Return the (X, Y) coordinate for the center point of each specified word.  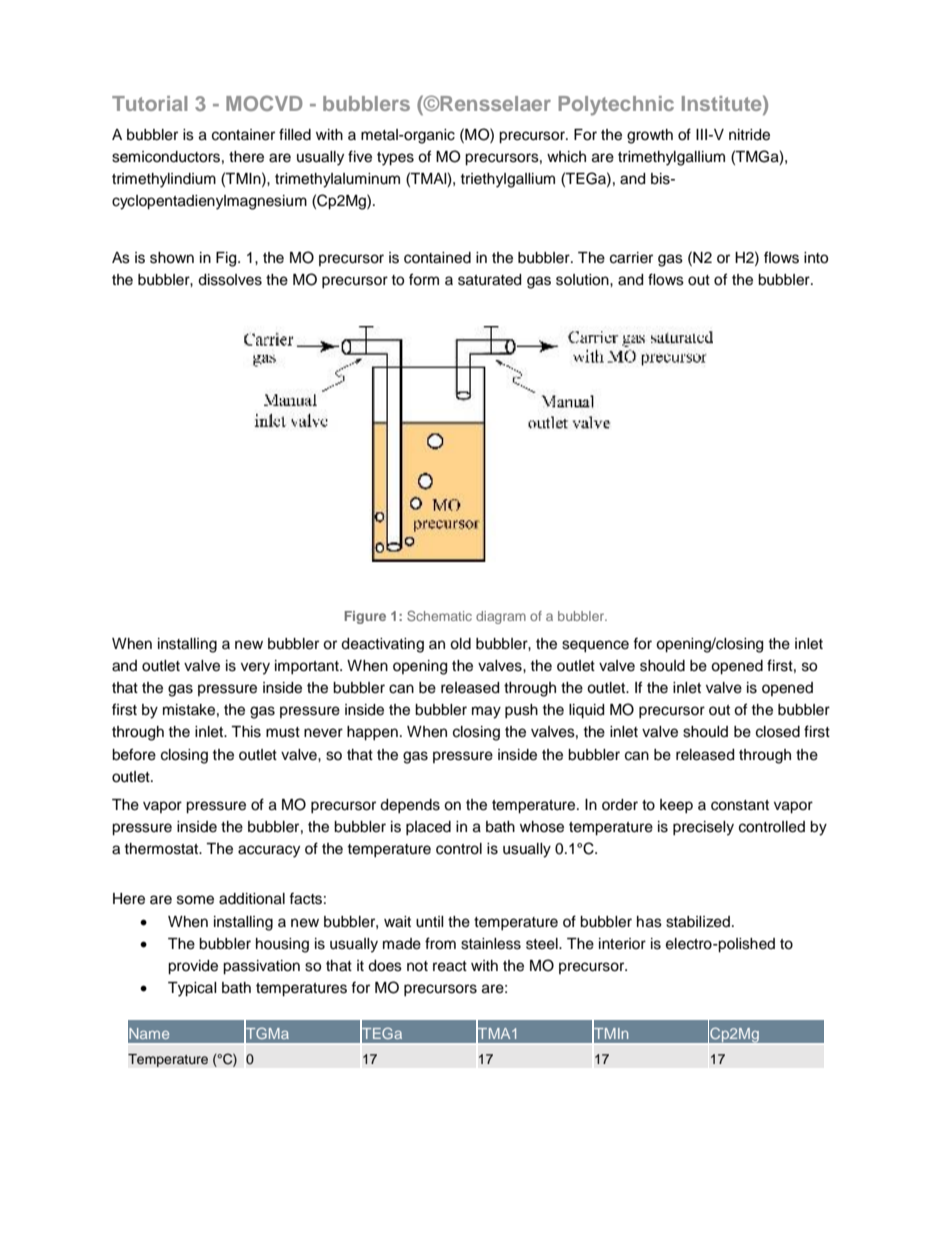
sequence (595, 646)
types (395, 159)
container (243, 135)
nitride (749, 135)
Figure (365, 617)
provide (193, 967)
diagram (501, 617)
